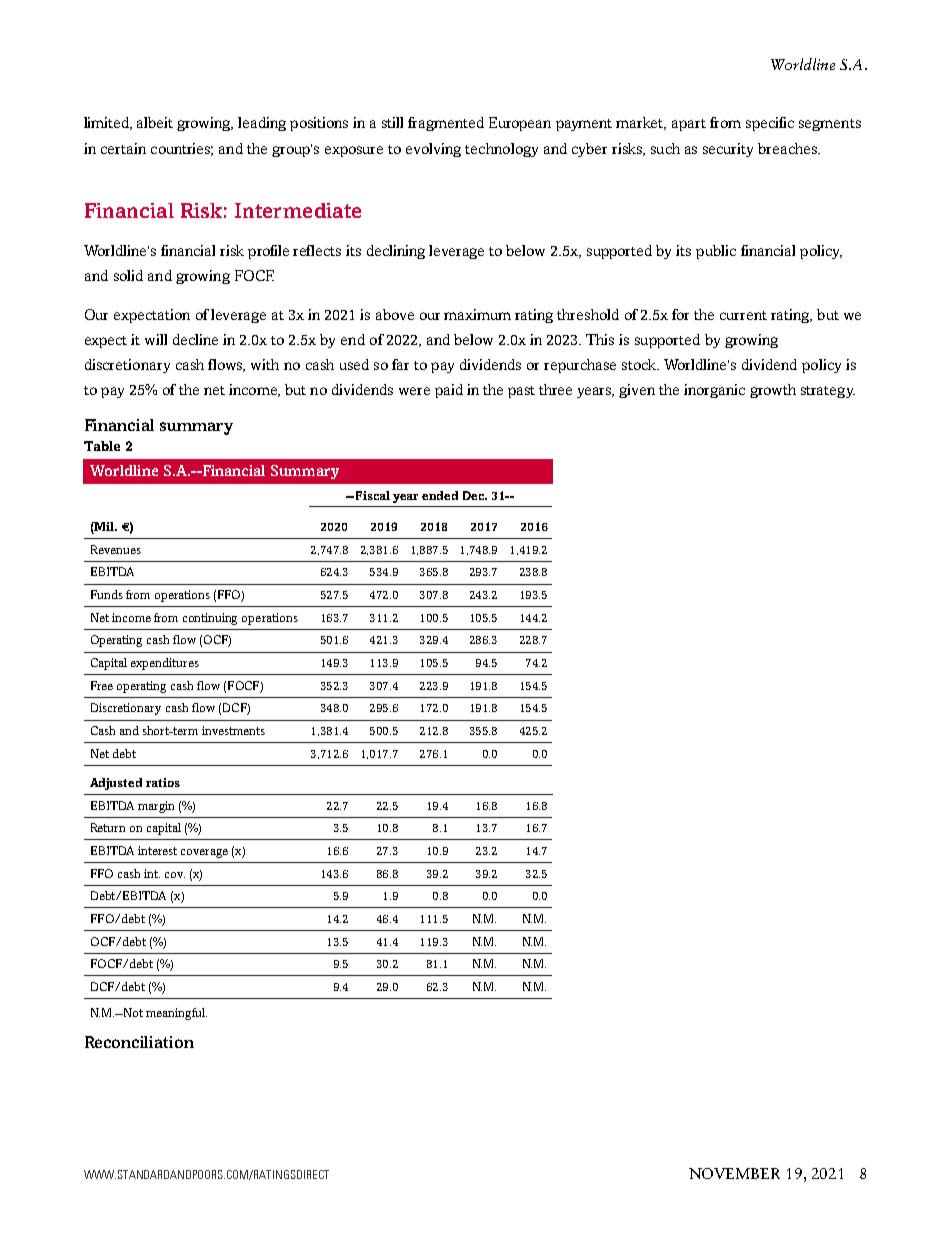  I want to click on ended, so click(440, 495).
